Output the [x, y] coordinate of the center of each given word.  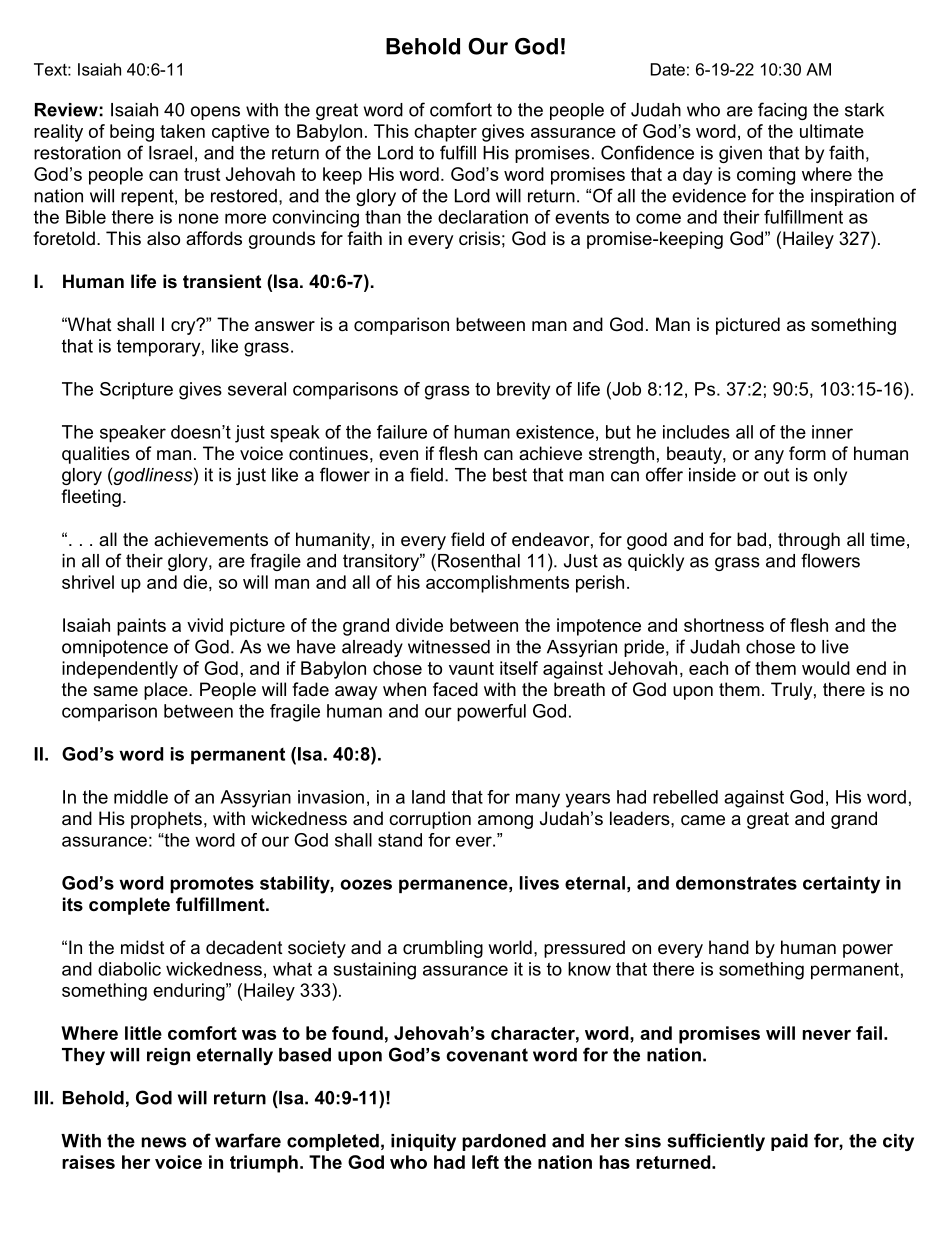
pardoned [504, 1142]
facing [782, 111]
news [164, 1142]
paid [789, 1142]
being [132, 133]
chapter [445, 133]
